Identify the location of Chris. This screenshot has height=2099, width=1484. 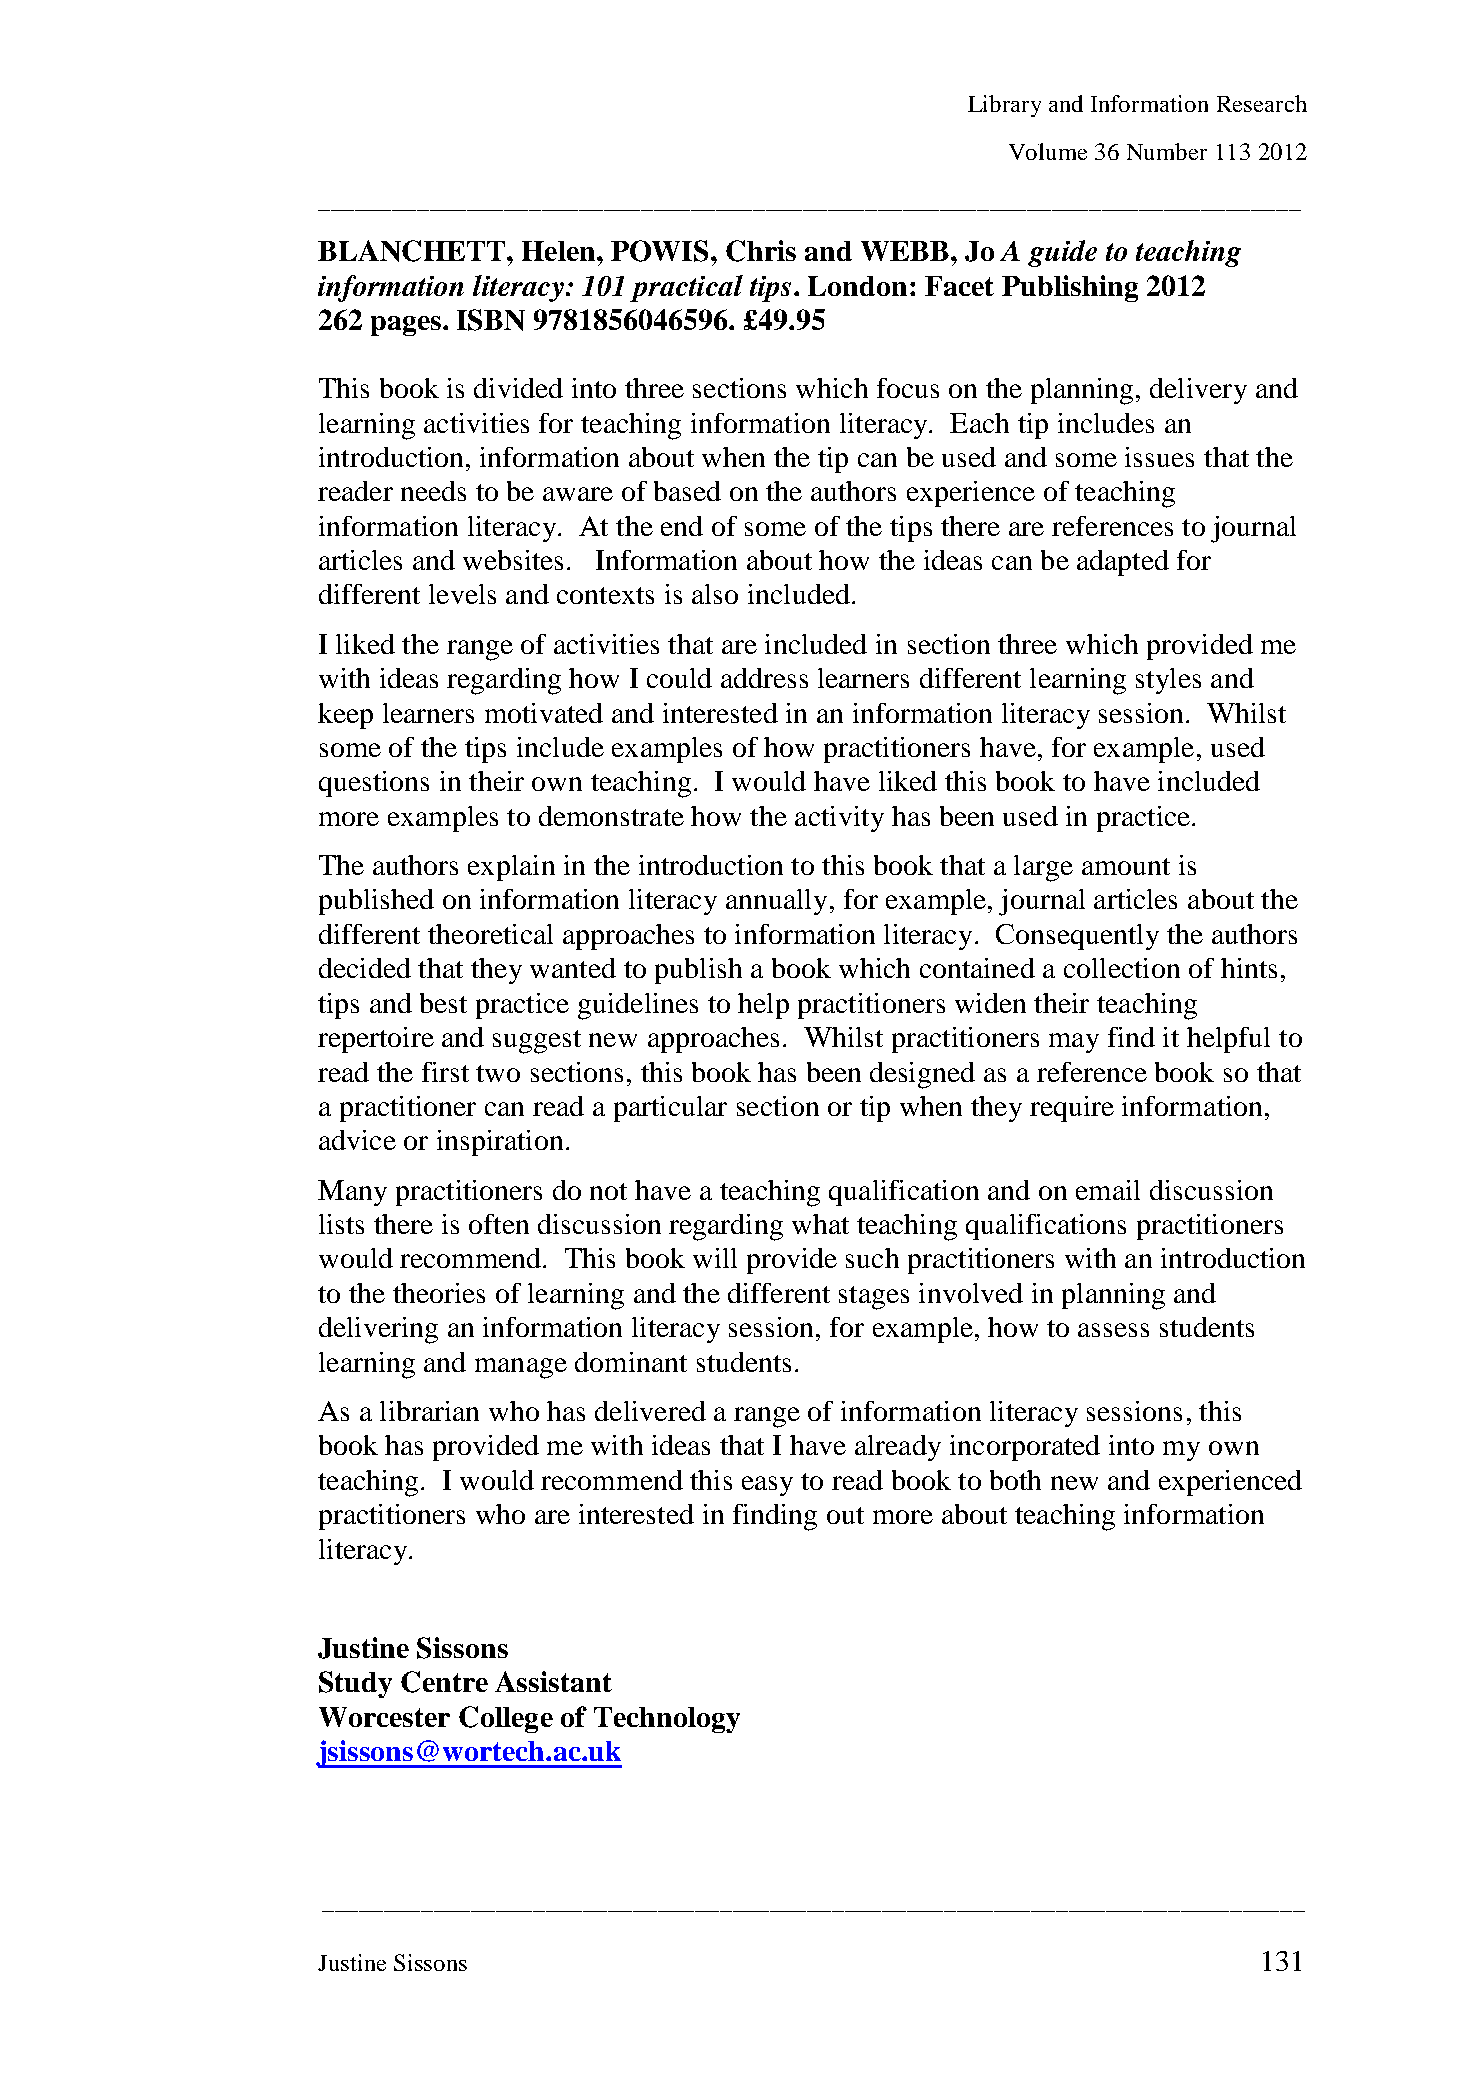
(761, 251).
